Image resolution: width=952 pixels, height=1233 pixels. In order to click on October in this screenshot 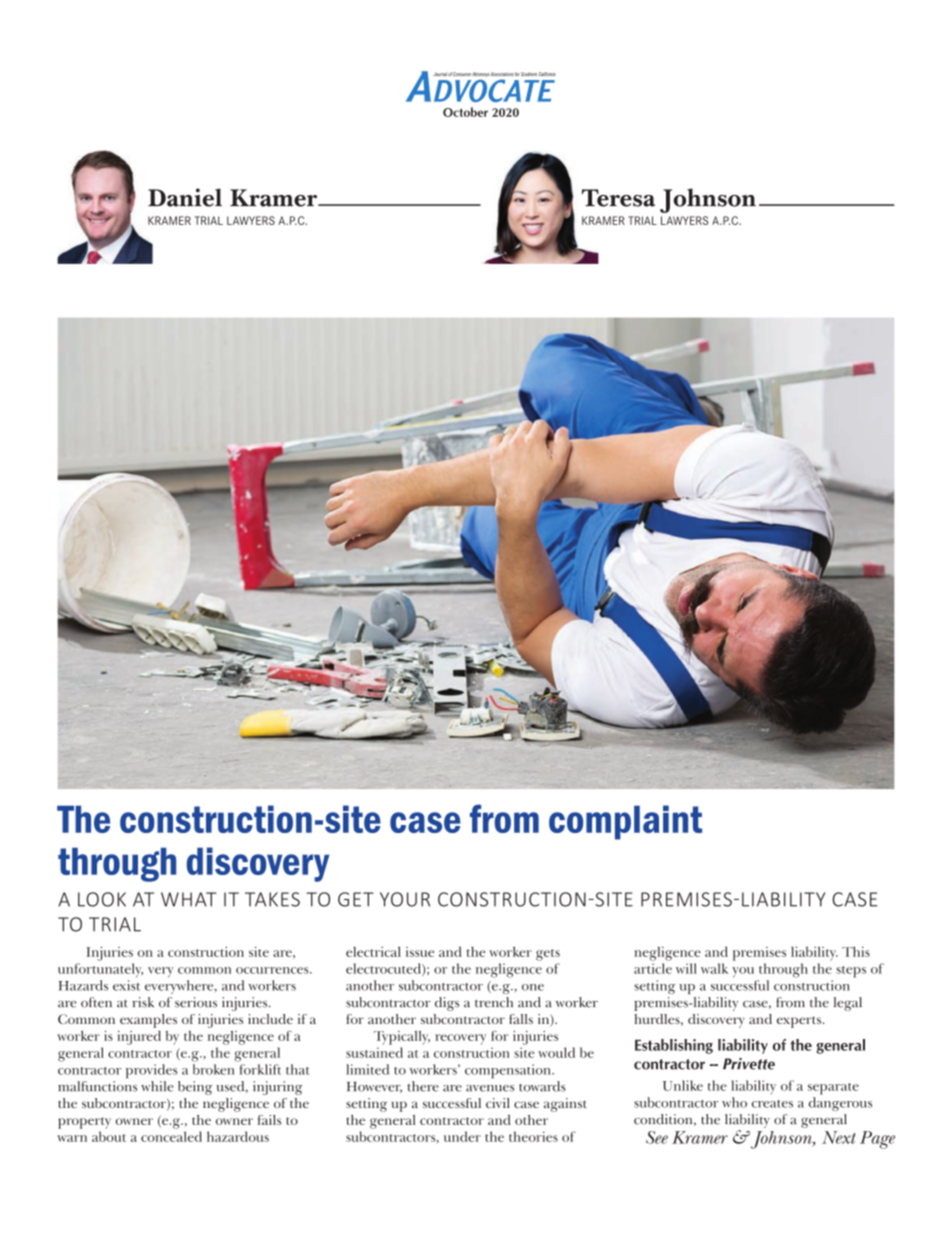, I will do `click(465, 112)`.
